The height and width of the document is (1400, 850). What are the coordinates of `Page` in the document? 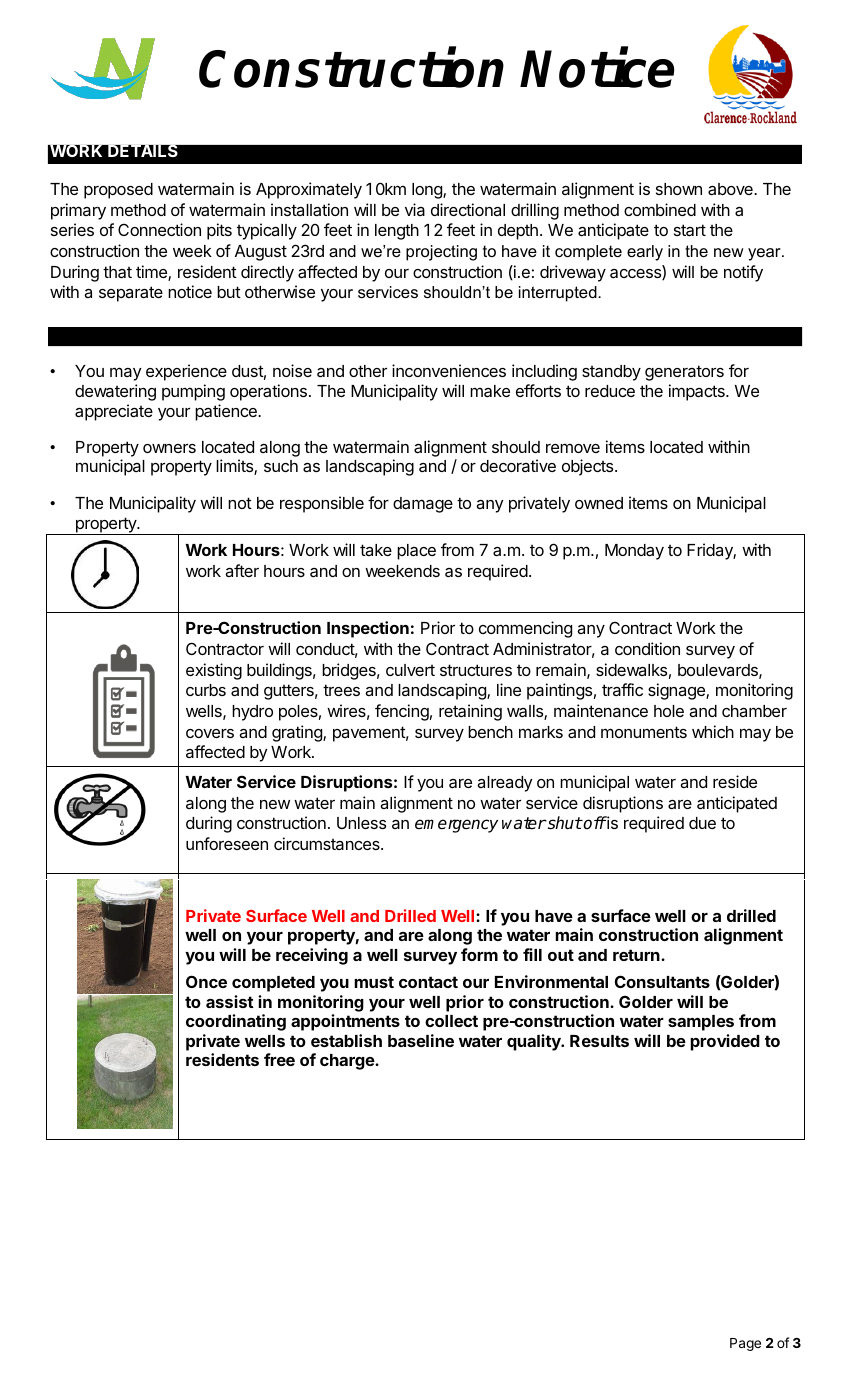 It's located at (745, 1344).
